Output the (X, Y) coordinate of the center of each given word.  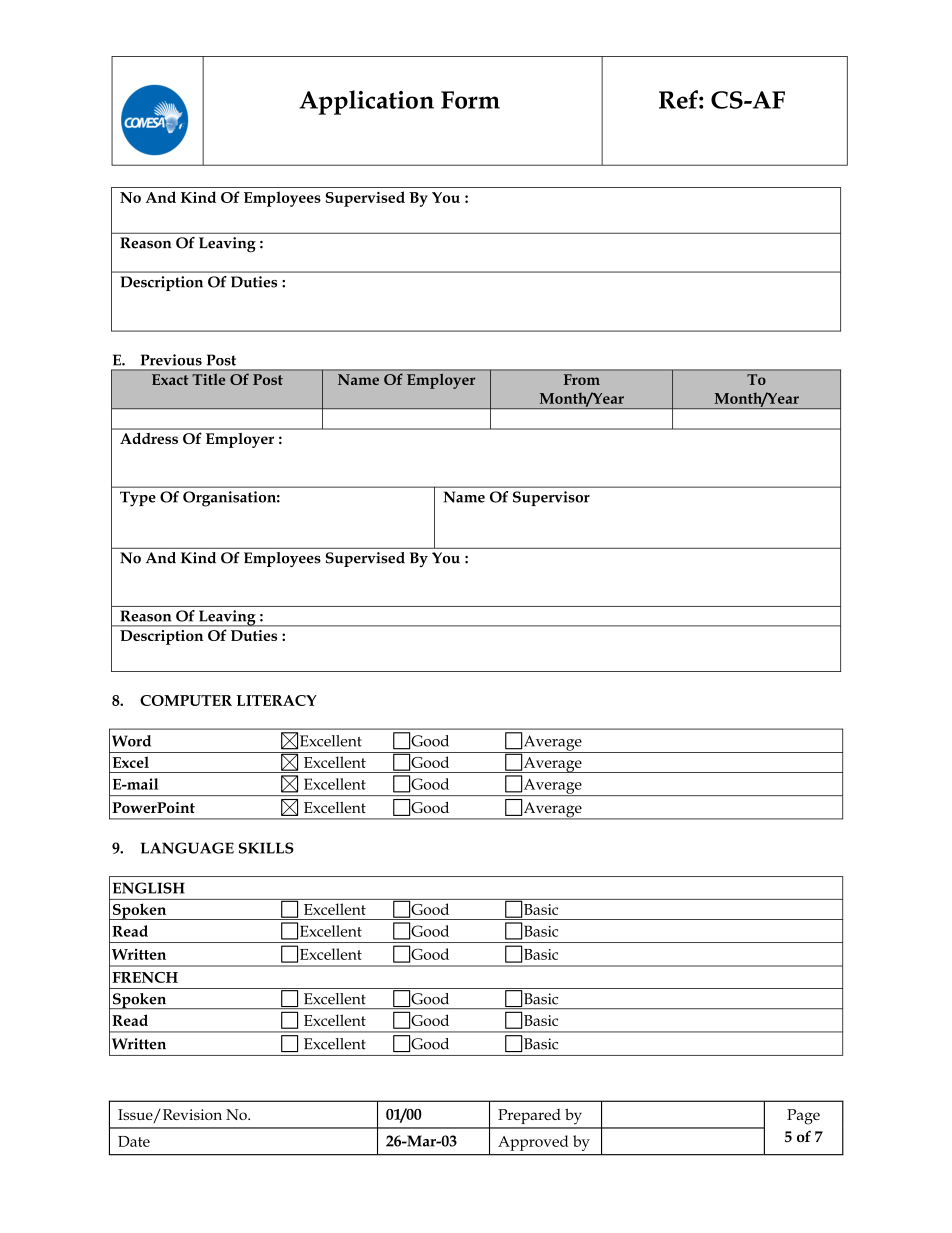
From (582, 379)
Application (366, 102)
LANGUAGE (187, 848)
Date (134, 1141)
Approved (533, 1143)
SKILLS (266, 848)
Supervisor (551, 498)
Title (209, 379)
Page (803, 1117)
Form (470, 100)
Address (149, 438)
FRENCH (145, 977)
